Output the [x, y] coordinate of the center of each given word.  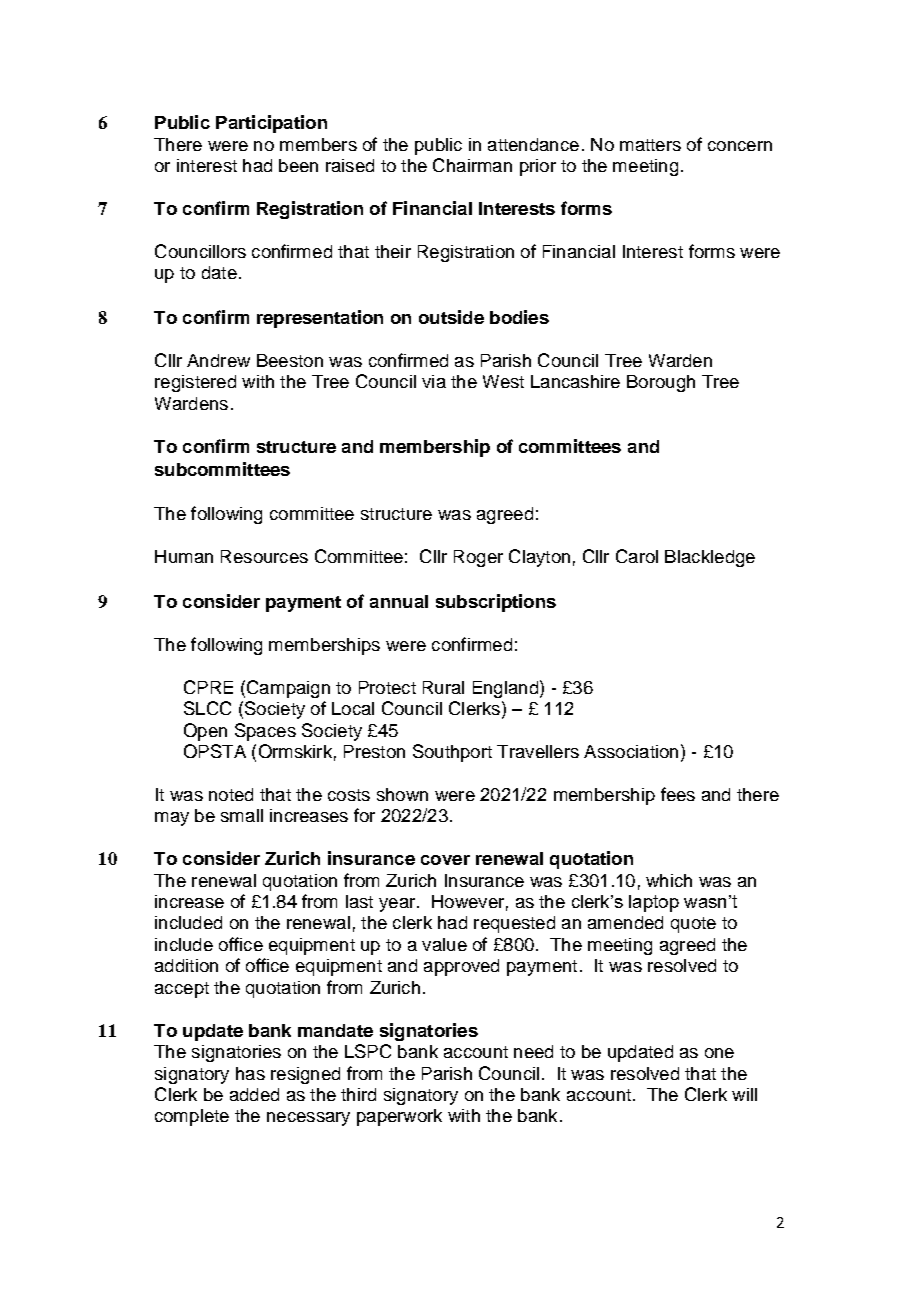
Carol [637, 556]
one [719, 1053]
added [254, 1094]
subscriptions [496, 603]
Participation [271, 124]
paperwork [399, 1117]
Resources [264, 556]
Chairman [472, 165]
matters [650, 145]
